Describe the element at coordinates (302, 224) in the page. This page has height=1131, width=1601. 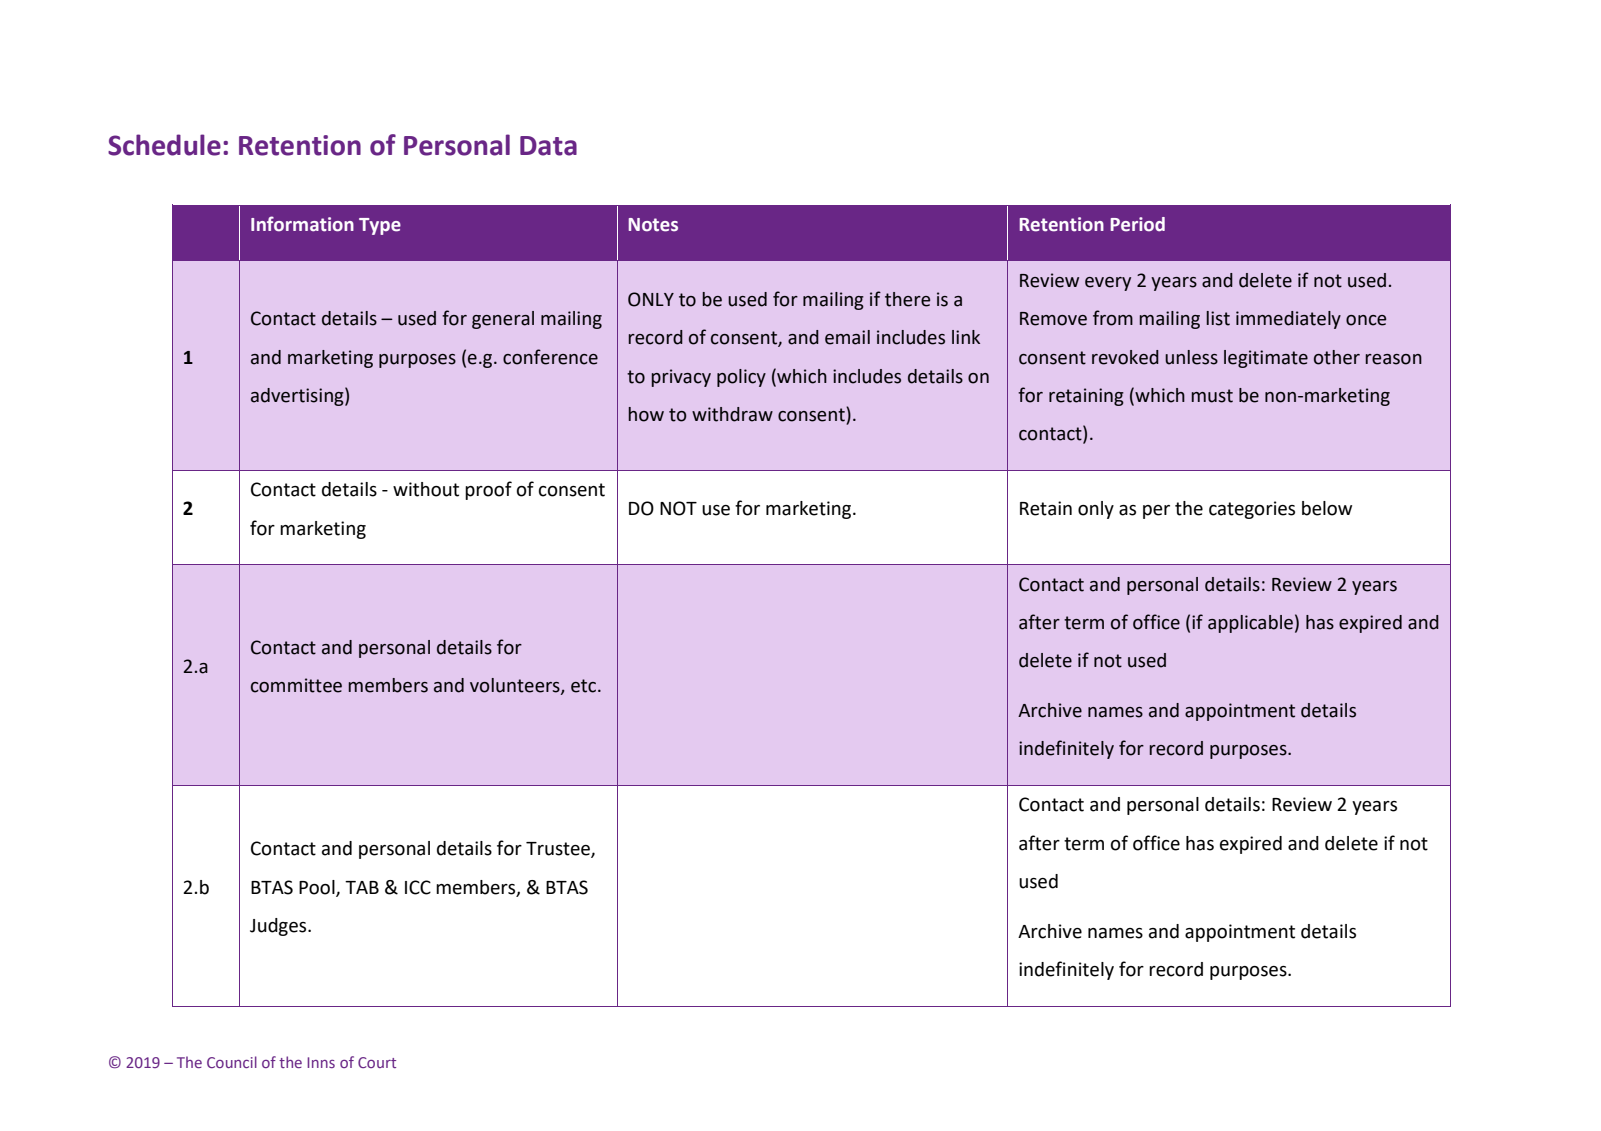
I see `Information` at that location.
